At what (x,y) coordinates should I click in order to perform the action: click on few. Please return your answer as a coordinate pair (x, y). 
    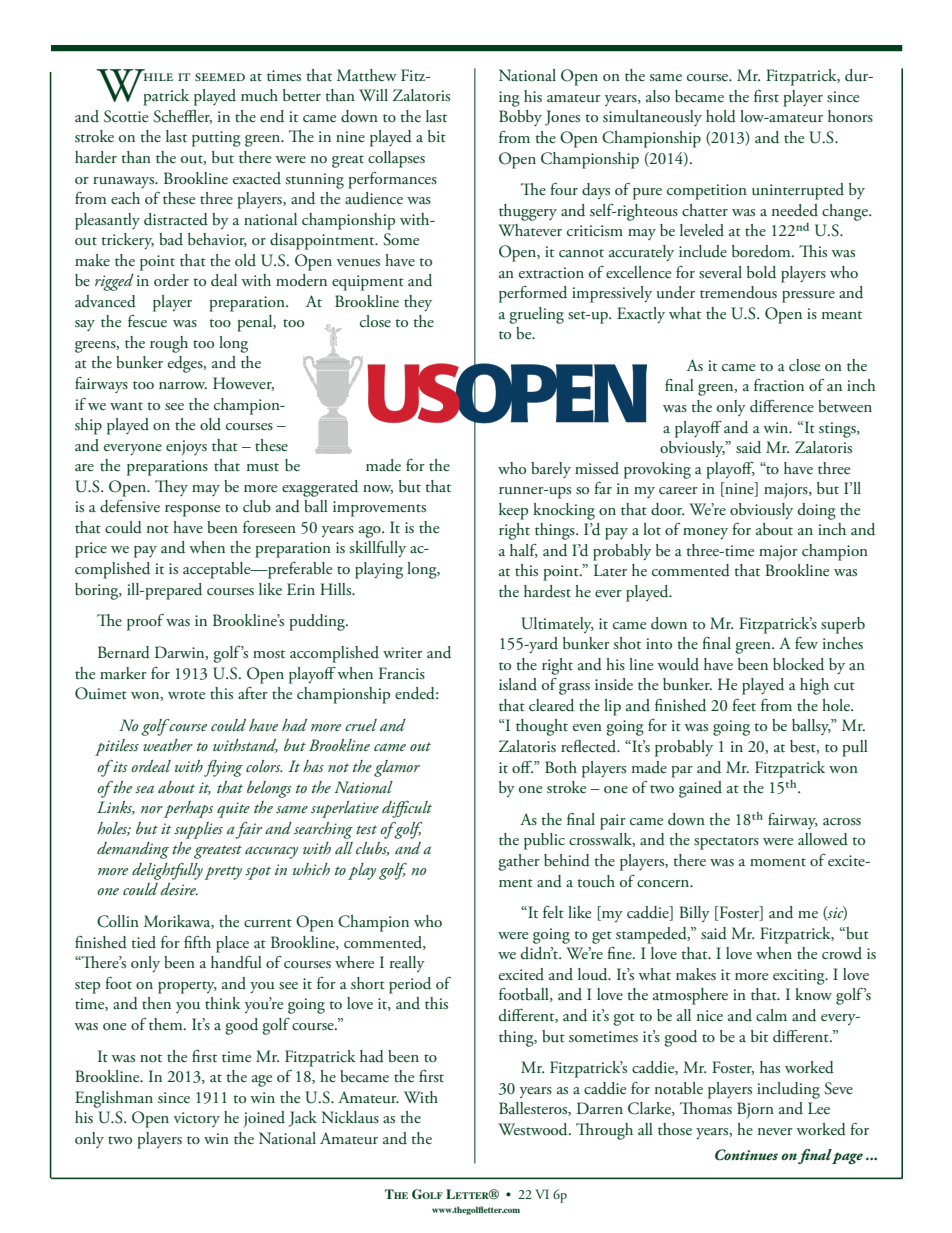
    Looking at the image, I should click on (806, 643).
